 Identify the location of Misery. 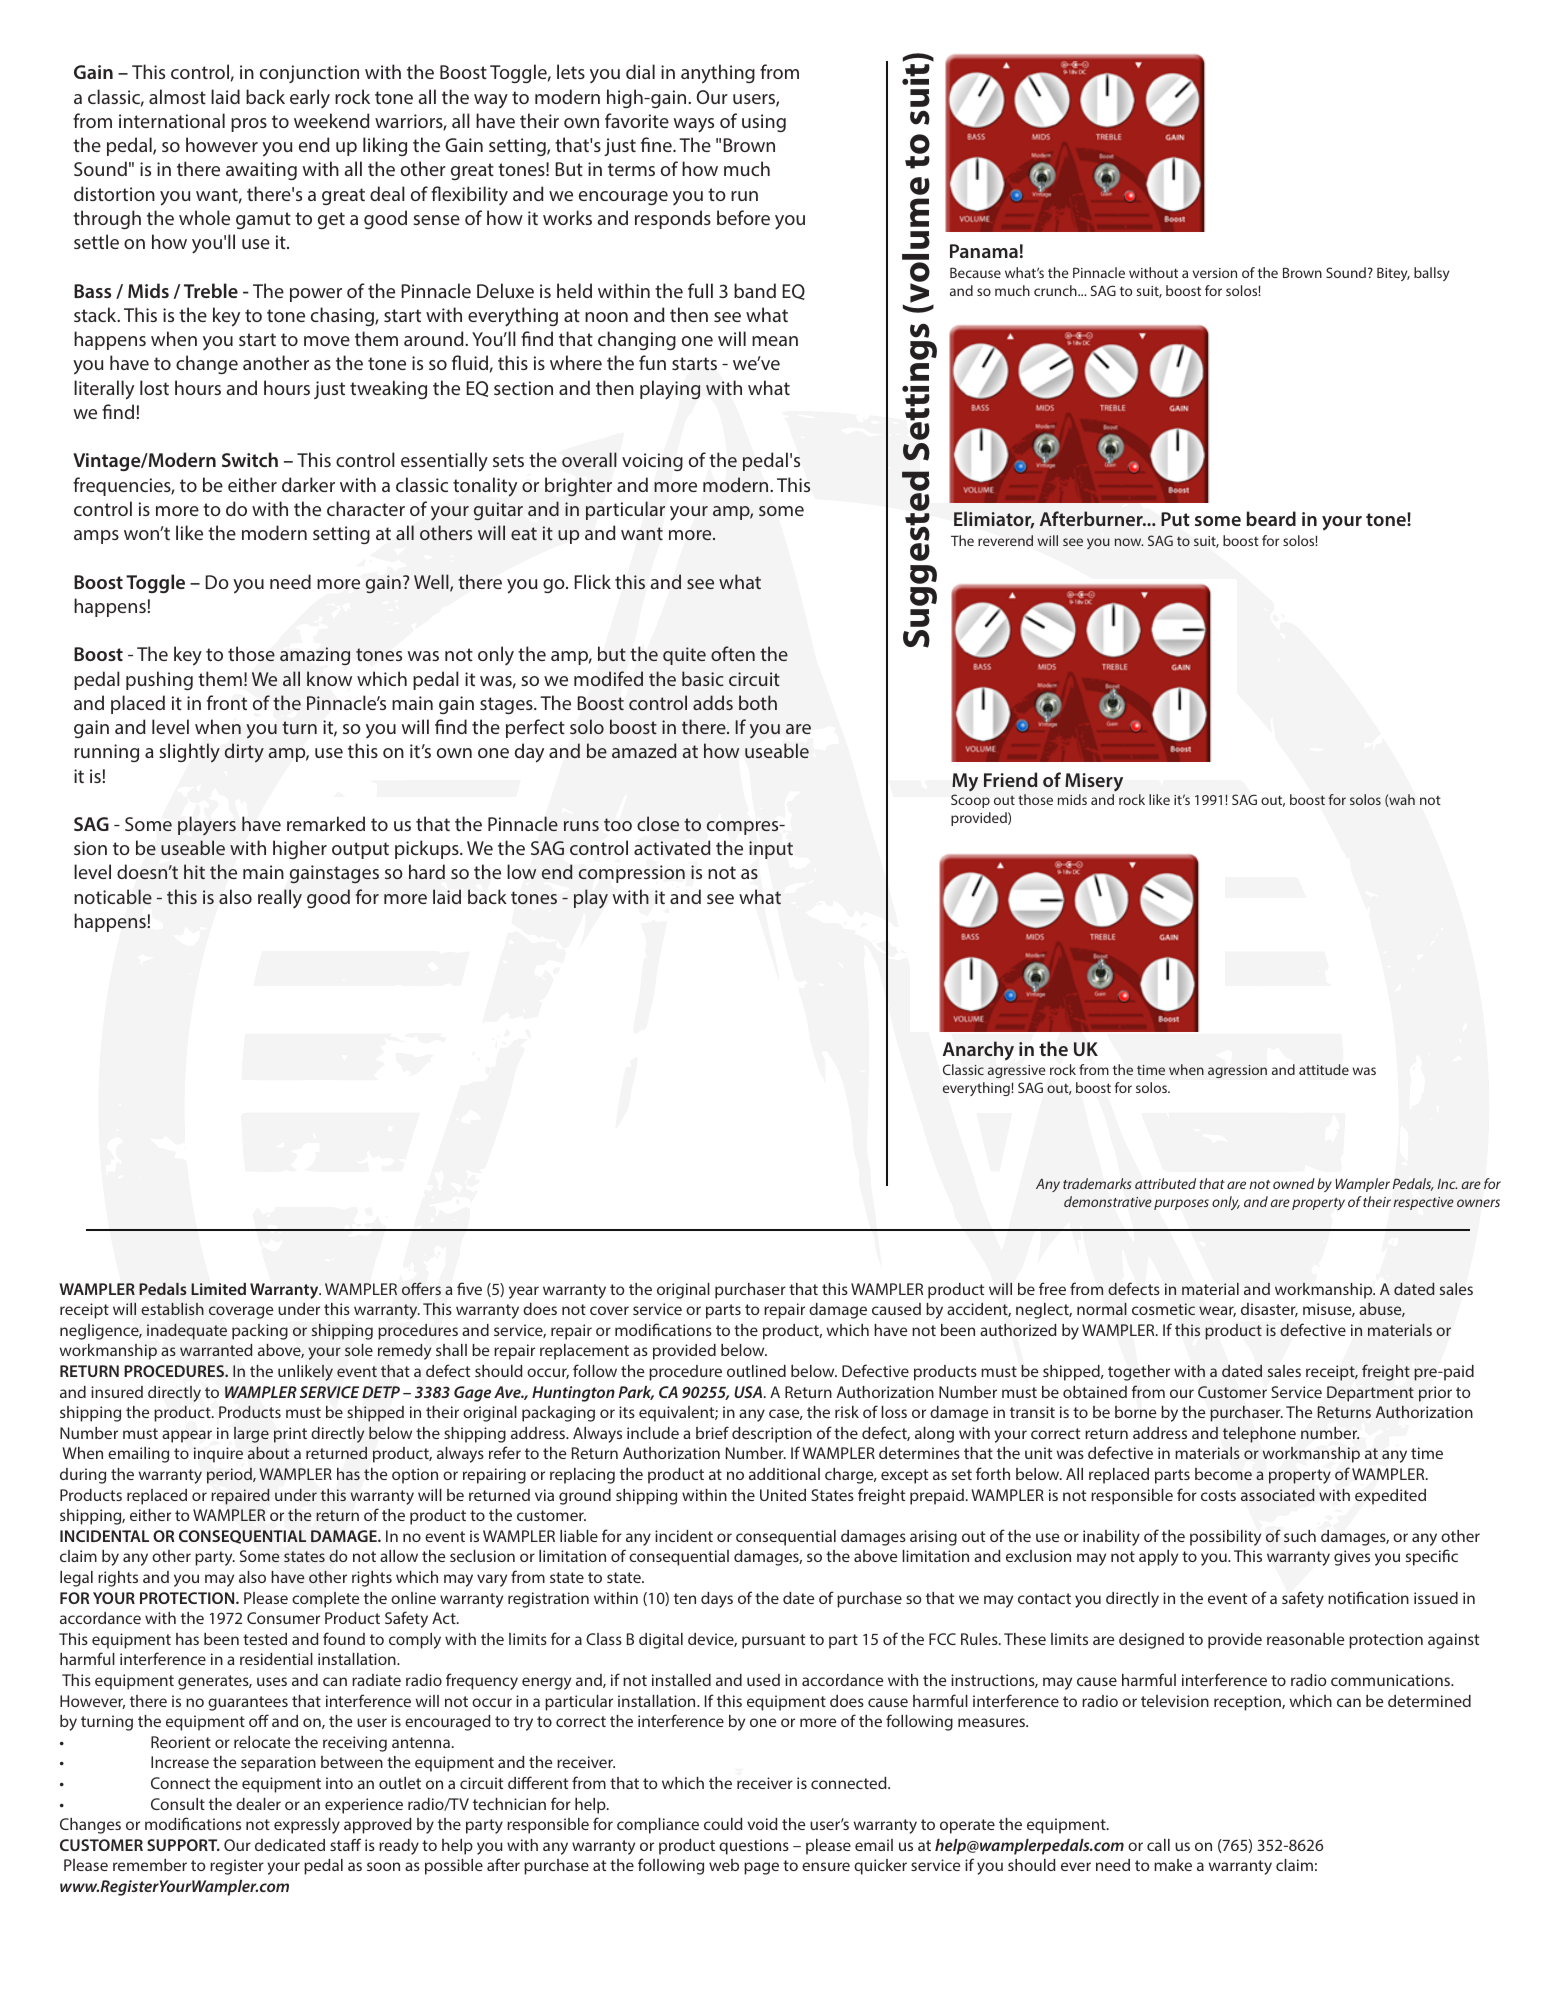
(1094, 782).
